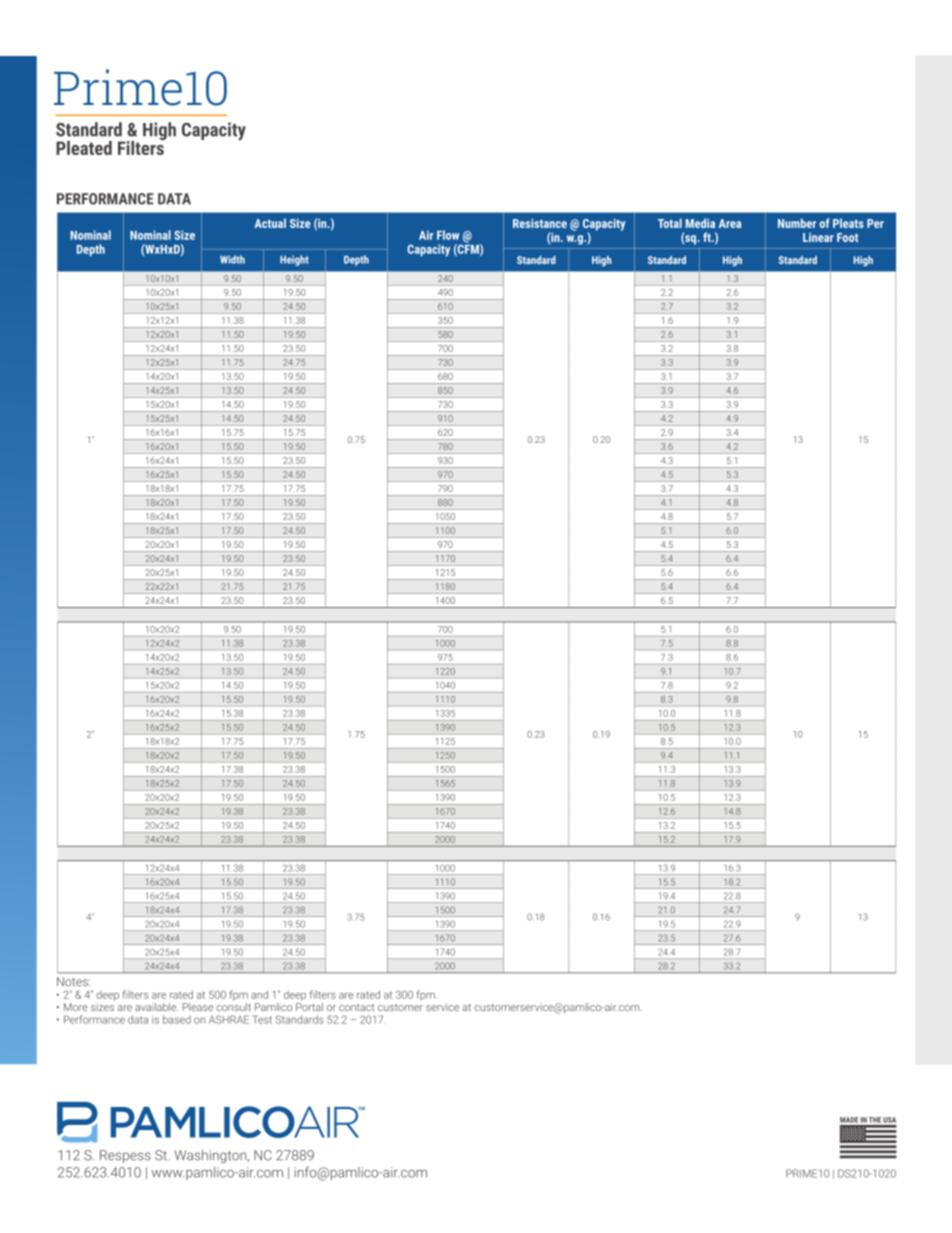 The image size is (952, 1233). I want to click on Width, so click(232, 259).
